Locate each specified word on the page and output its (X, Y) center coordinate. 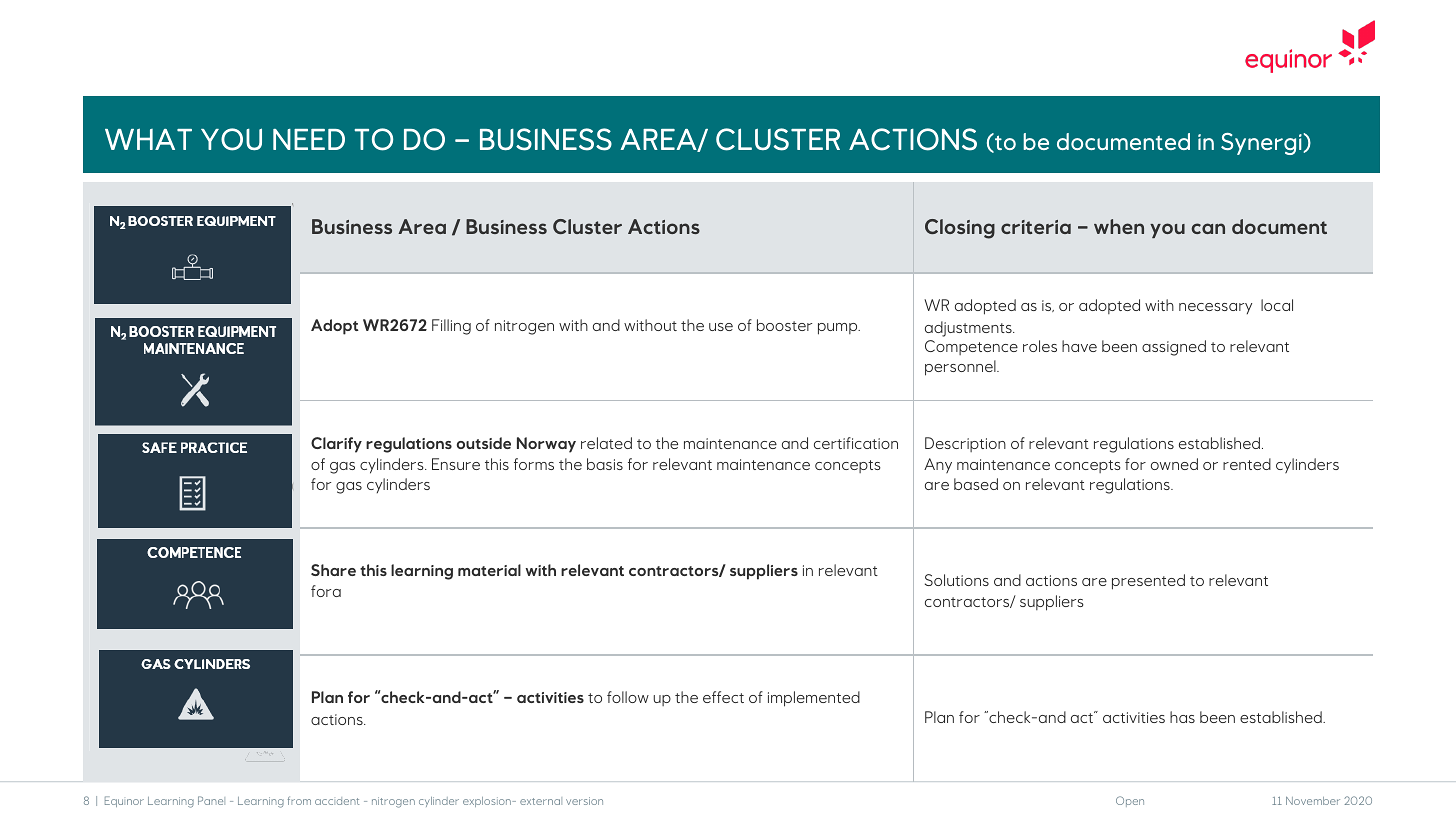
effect (723, 697)
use (721, 327)
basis (605, 464)
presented (1148, 582)
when (1119, 226)
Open (1130, 801)
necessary (1215, 308)
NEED (309, 139)
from (299, 800)
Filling (451, 327)
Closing (960, 229)
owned (1174, 464)
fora (326, 591)
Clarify (336, 445)
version (584, 801)
